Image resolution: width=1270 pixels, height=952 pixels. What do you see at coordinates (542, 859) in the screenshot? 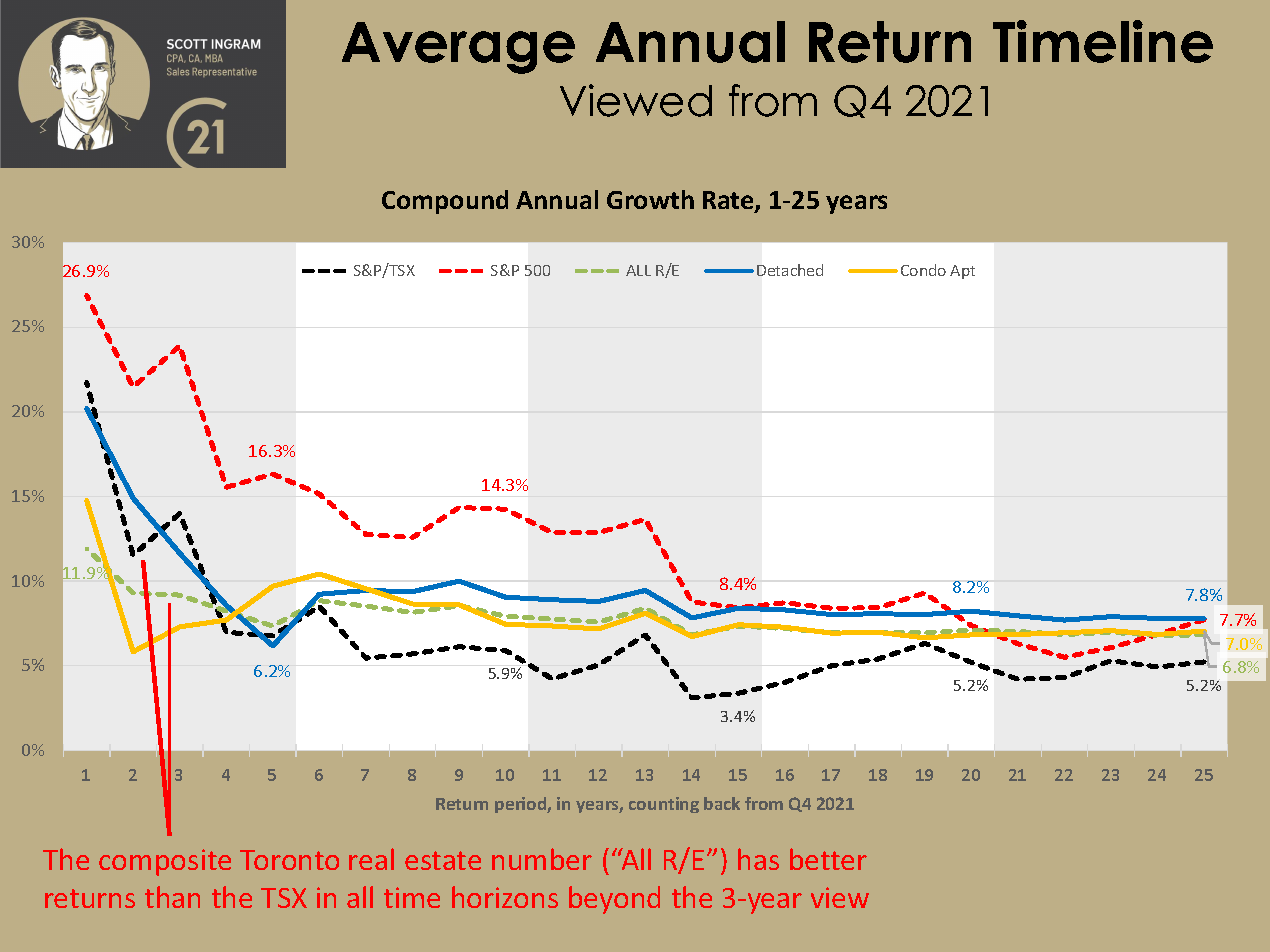
I see `number` at bounding box center [542, 859].
